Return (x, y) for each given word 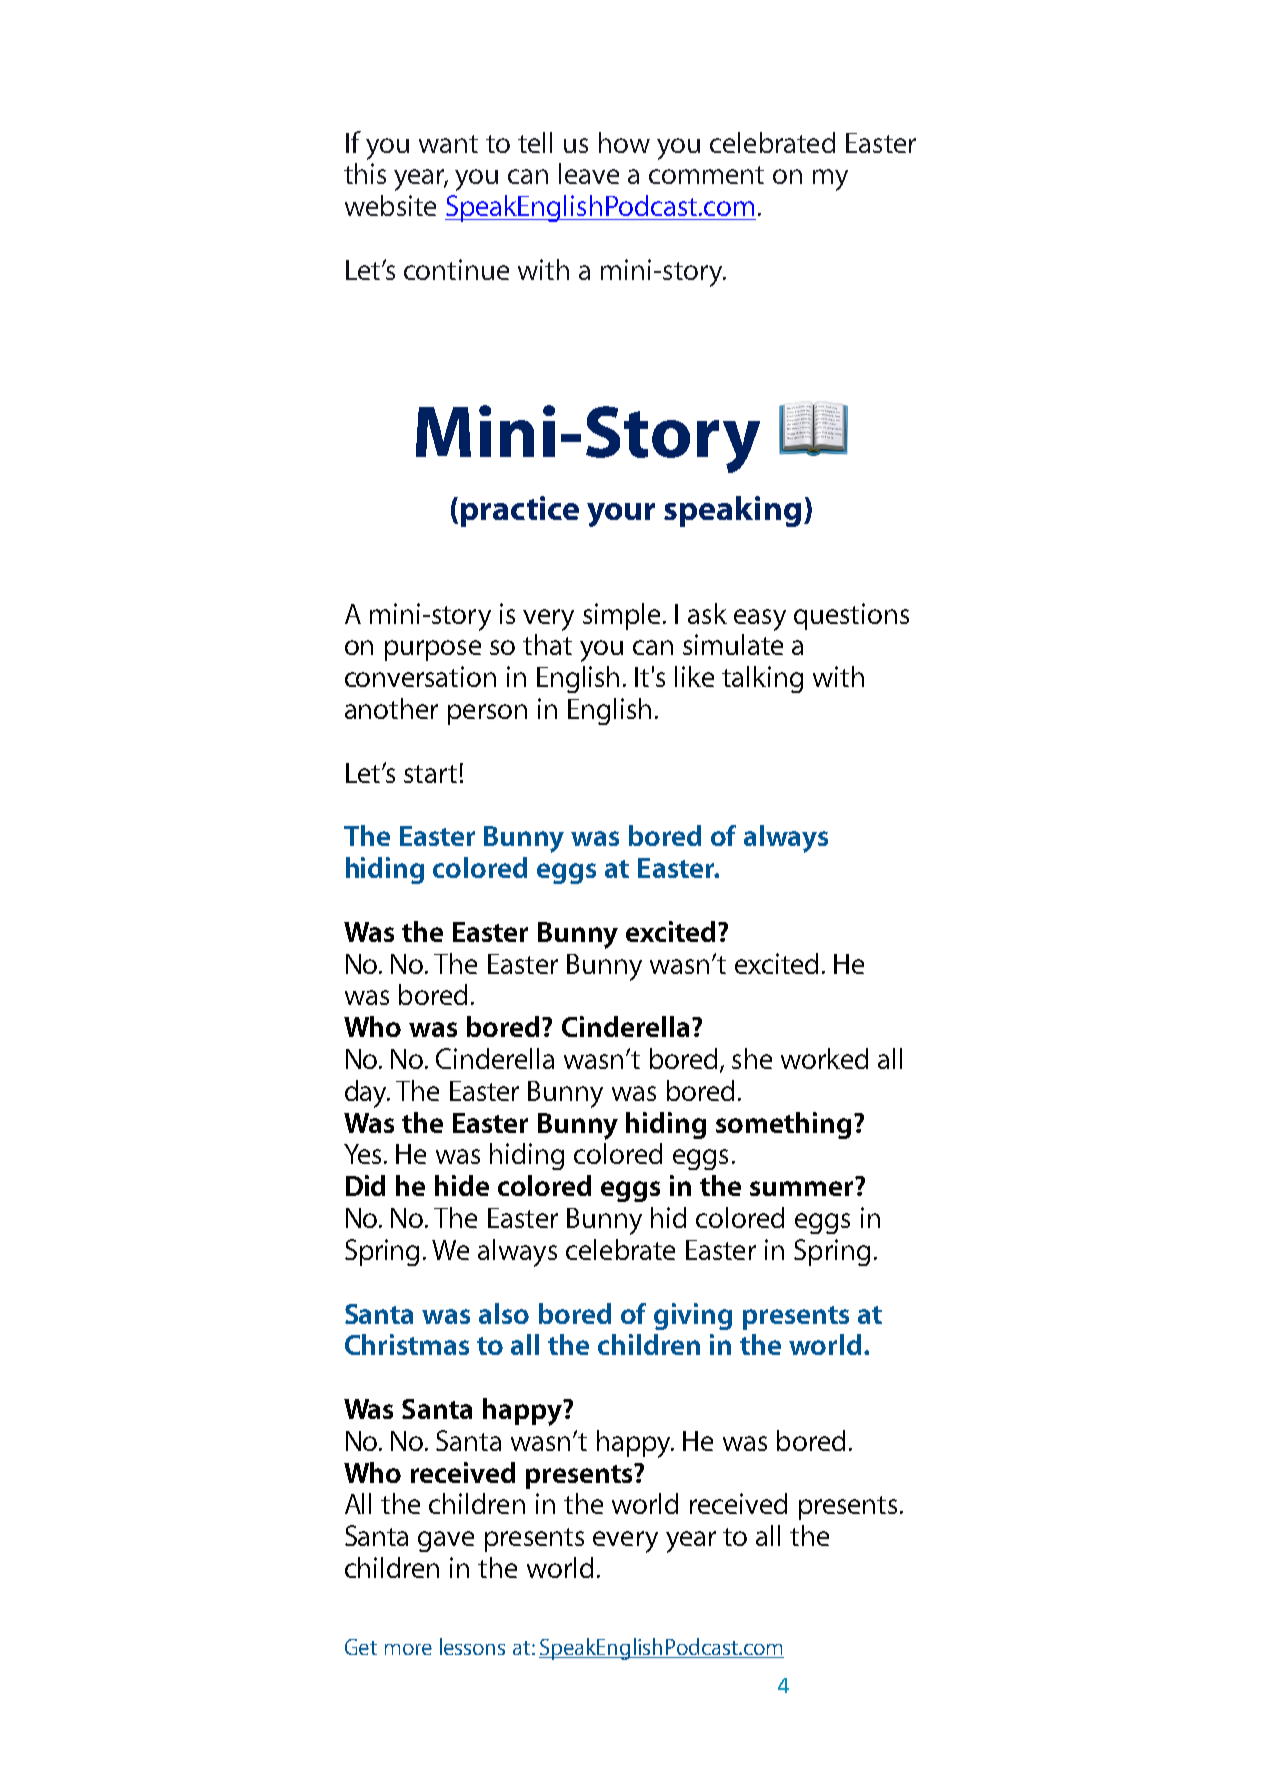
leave (589, 173)
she (752, 1058)
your (621, 515)
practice (520, 511)
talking (762, 679)
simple (621, 616)
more (408, 1649)
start (430, 774)
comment (706, 175)
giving (693, 1316)
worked (824, 1058)
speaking (732, 511)
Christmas (407, 1344)
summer (801, 1188)
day (367, 1094)
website (390, 205)
